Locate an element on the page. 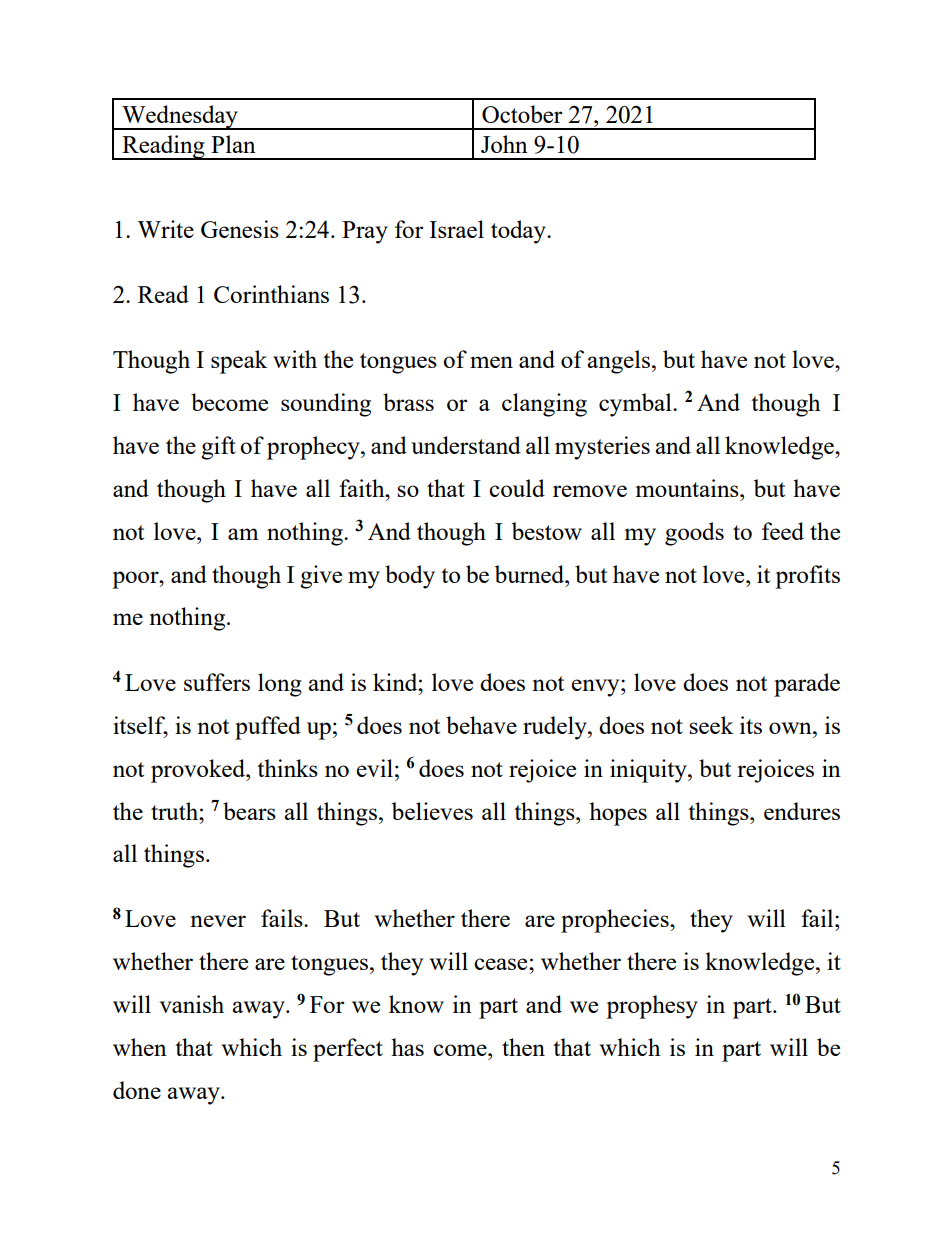  believes is located at coordinates (432, 811).
